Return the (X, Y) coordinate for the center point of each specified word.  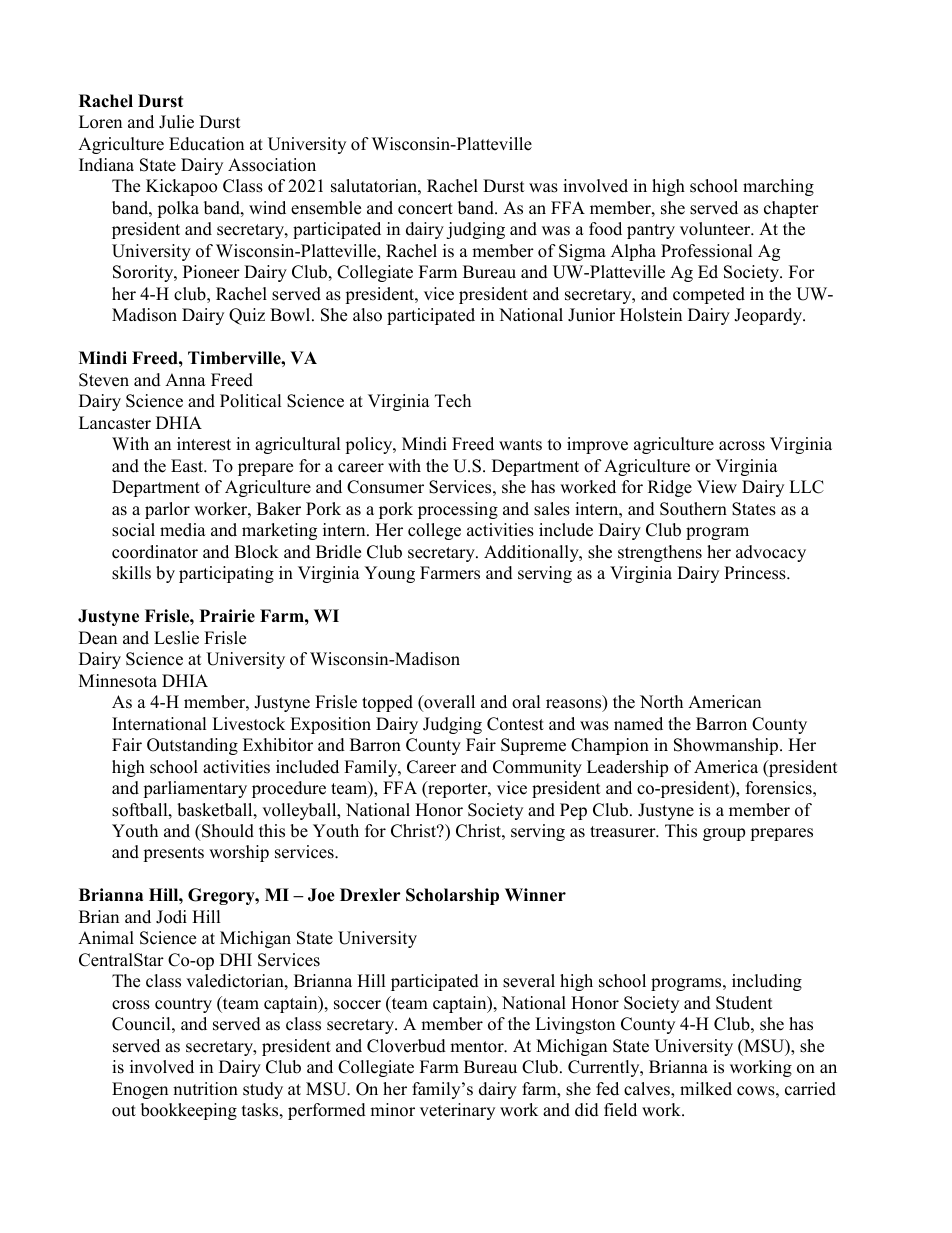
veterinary (457, 1111)
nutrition (205, 1089)
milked (706, 1089)
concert (425, 209)
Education (206, 144)
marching (778, 187)
